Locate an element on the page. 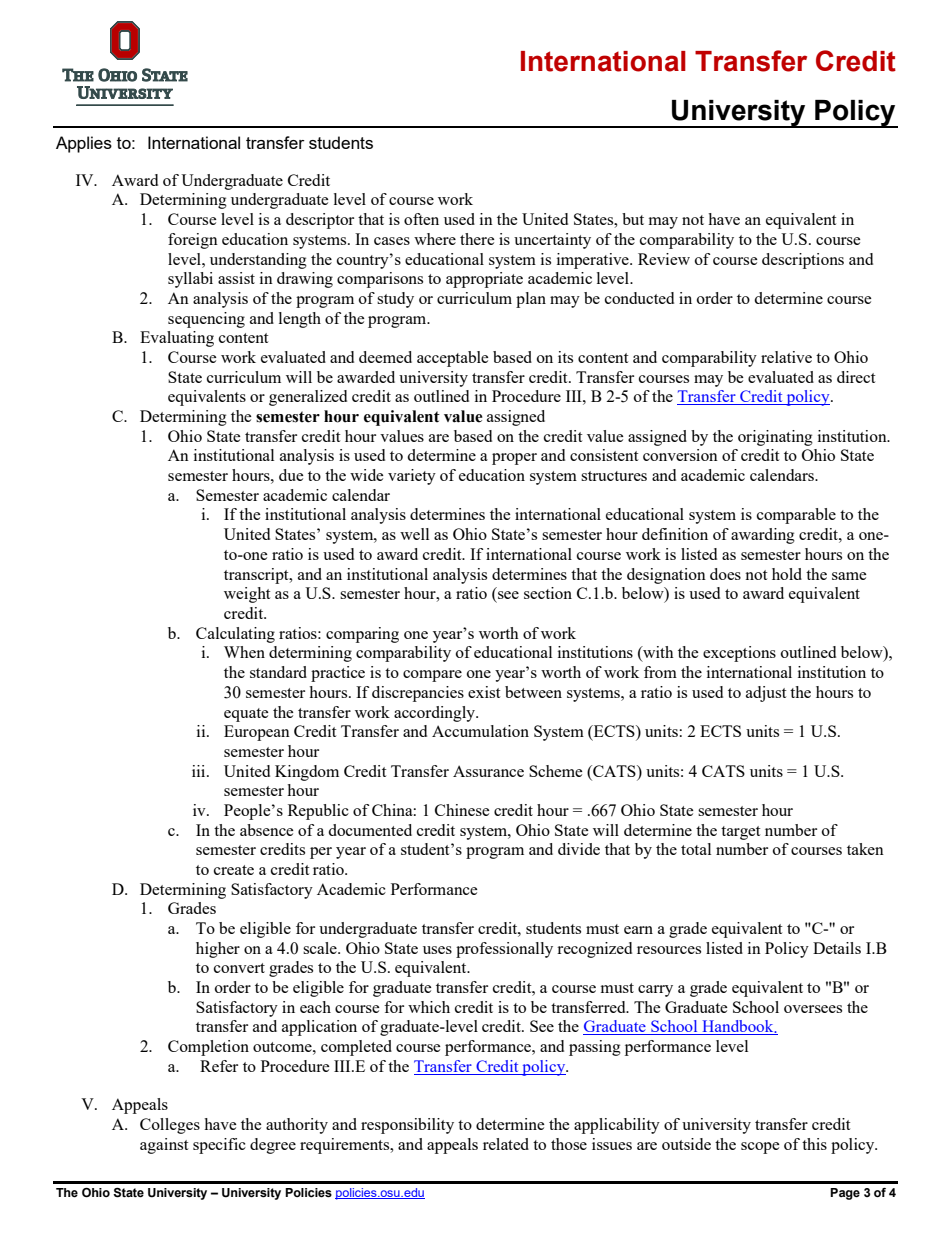  related is located at coordinates (506, 1144).
